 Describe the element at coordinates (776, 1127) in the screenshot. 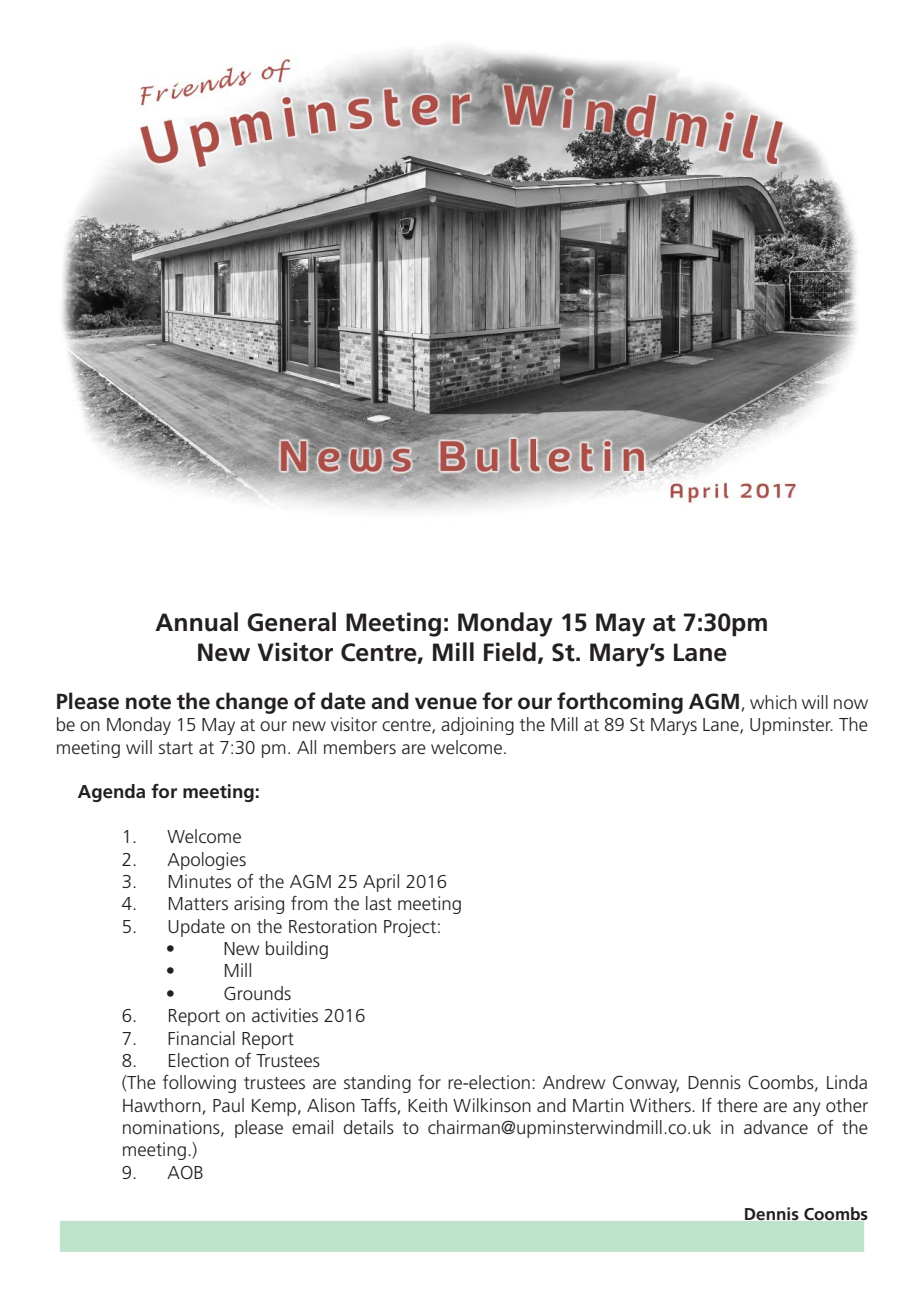

I see `advance` at that location.
